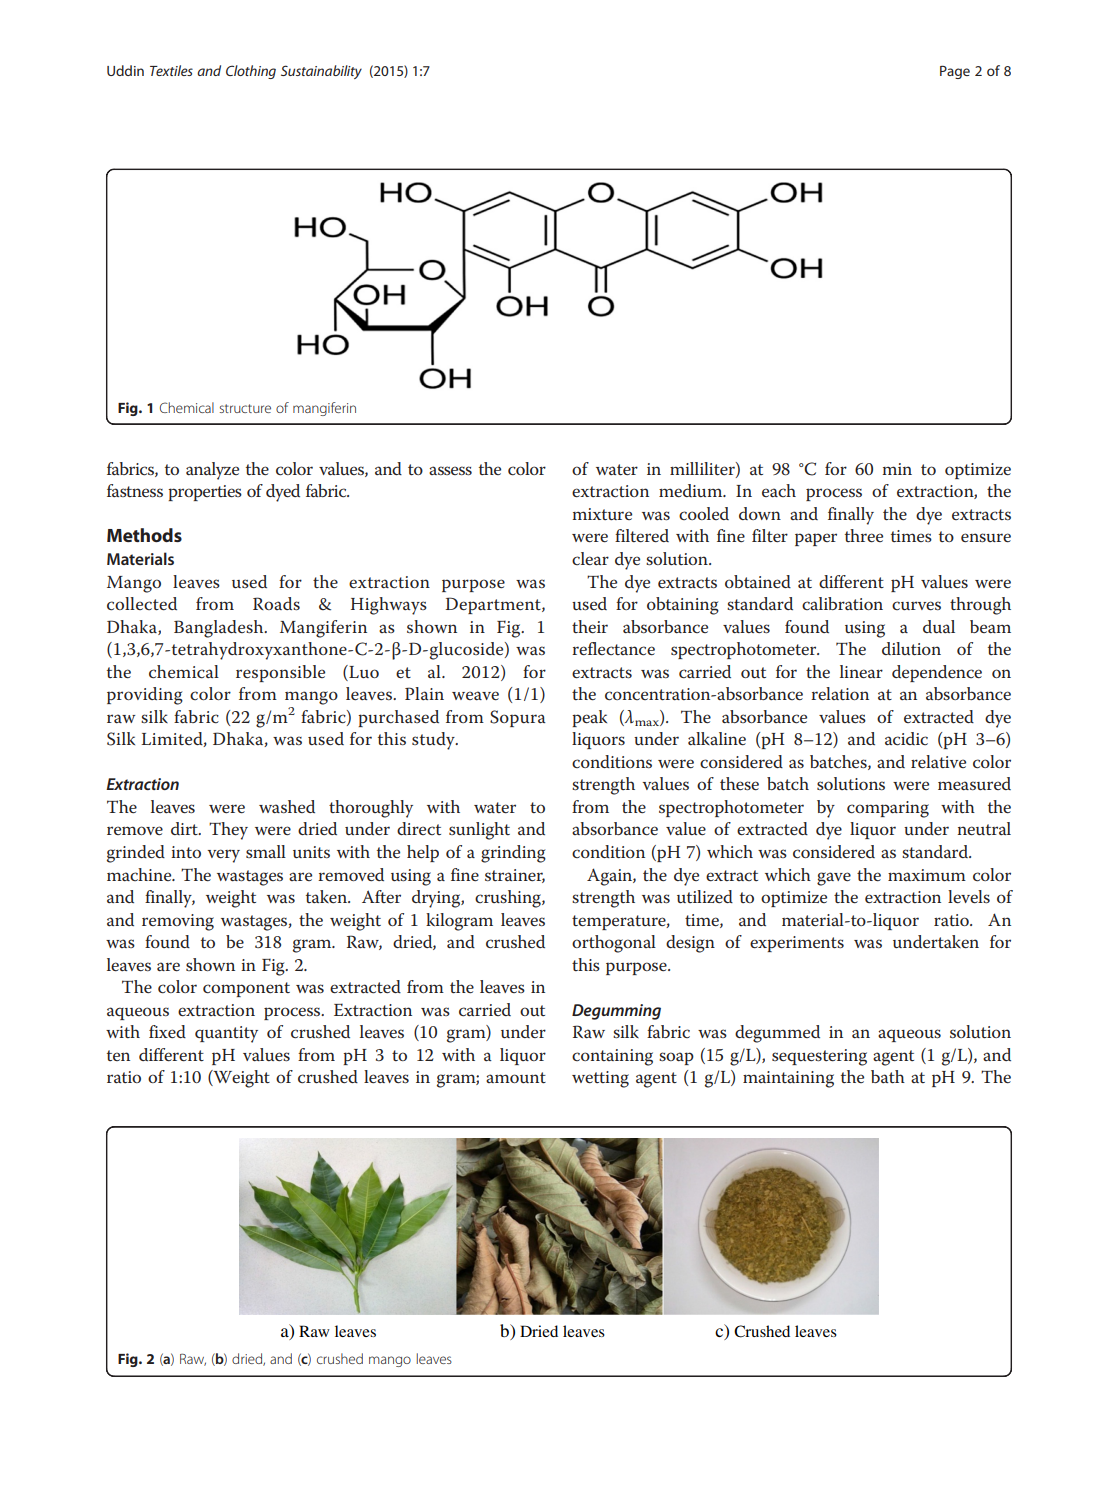 This document has height=1491, width=1118. What do you see at coordinates (590, 558) in the document?
I see `clear` at bounding box center [590, 558].
